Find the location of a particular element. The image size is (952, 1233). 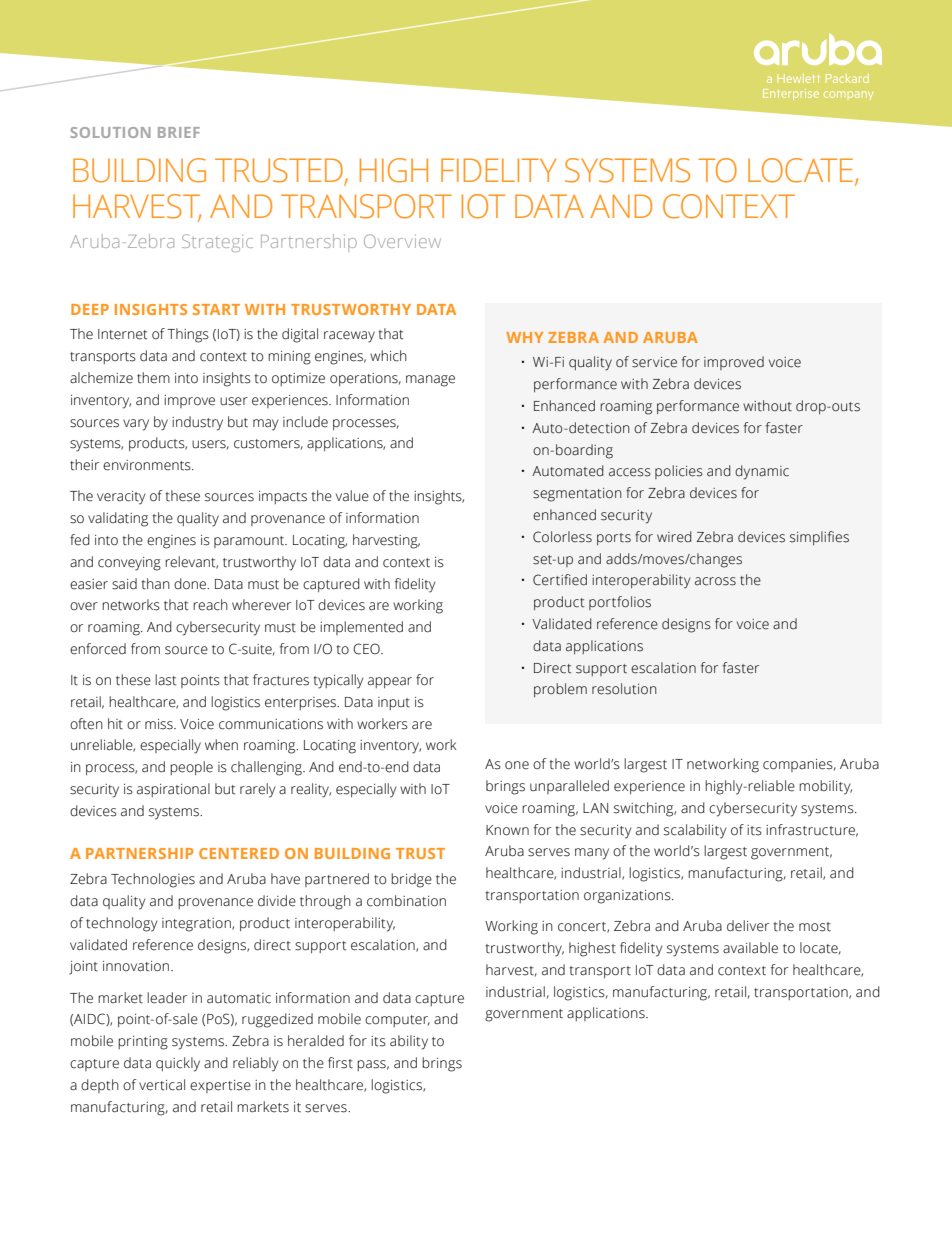

implemented is located at coordinates (361, 628).
